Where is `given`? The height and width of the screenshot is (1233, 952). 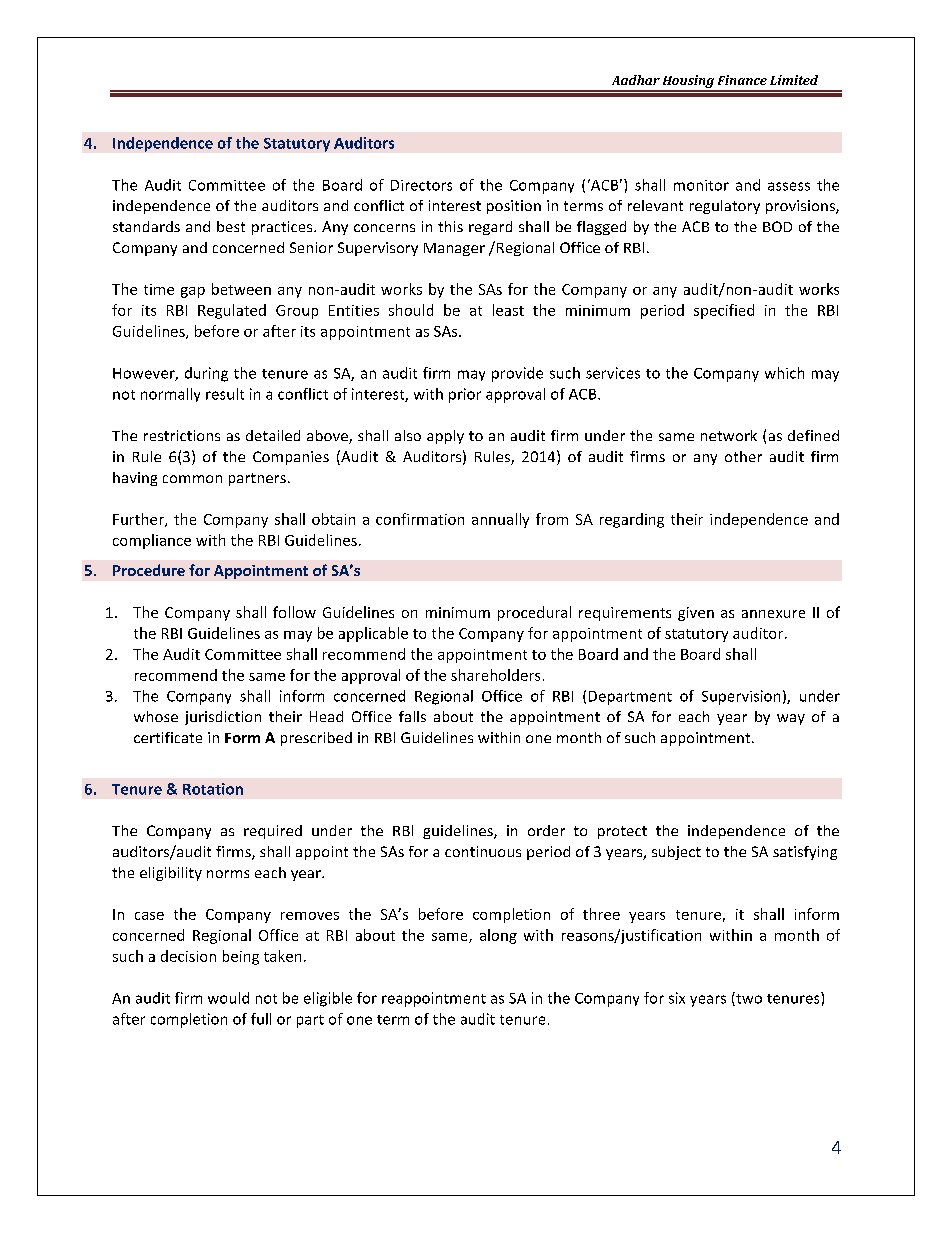
given is located at coordinates (696, 614).
